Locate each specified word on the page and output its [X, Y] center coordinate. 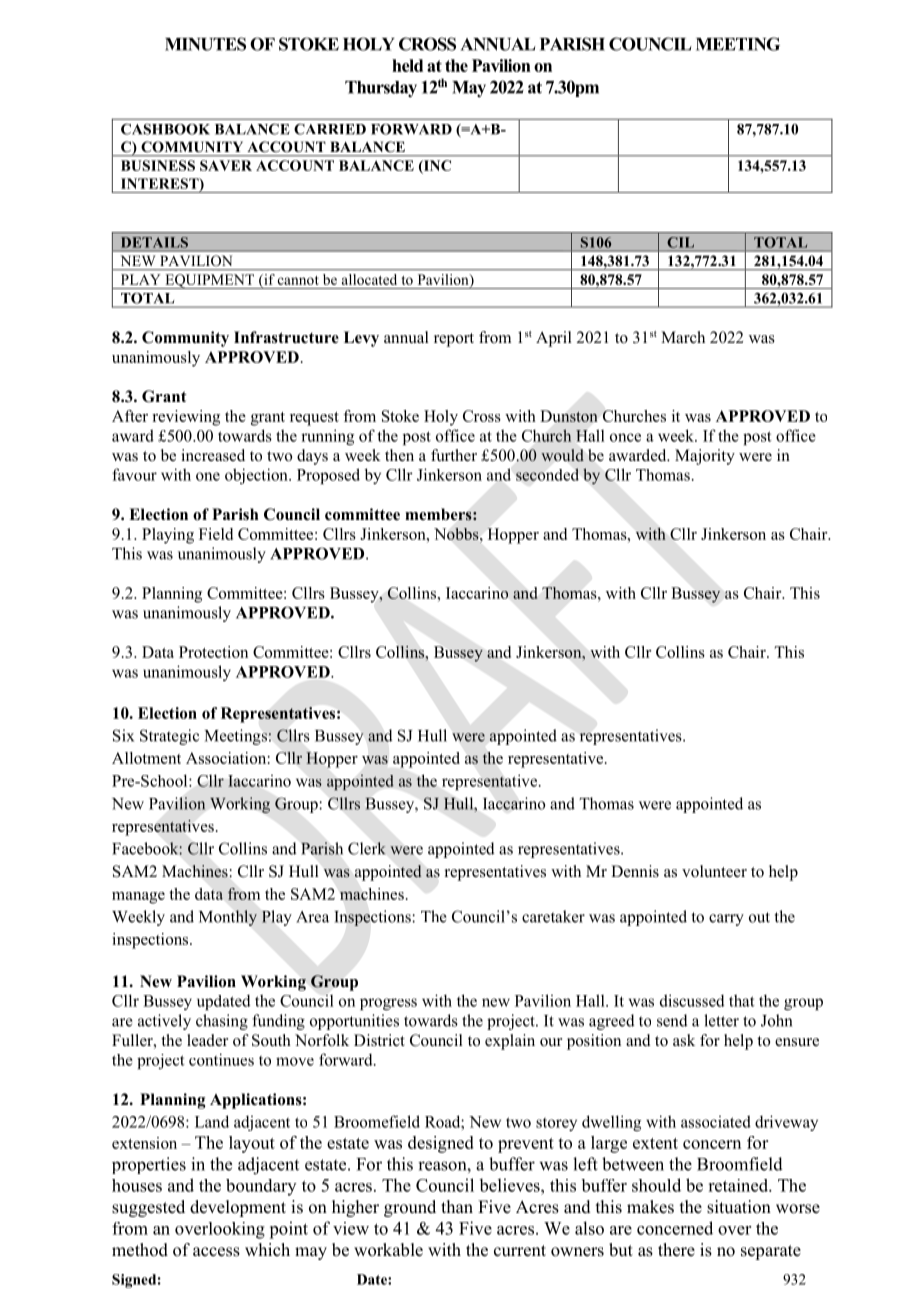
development [238, 1208]
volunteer [714, 871]
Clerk [367, 848]
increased [213, 455]
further [454, 455]
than [457, 1206]
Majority [705, 457]
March [683, 337]
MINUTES [205, 44]
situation [739, 1207]
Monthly [228, 918]
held [407, 65]
